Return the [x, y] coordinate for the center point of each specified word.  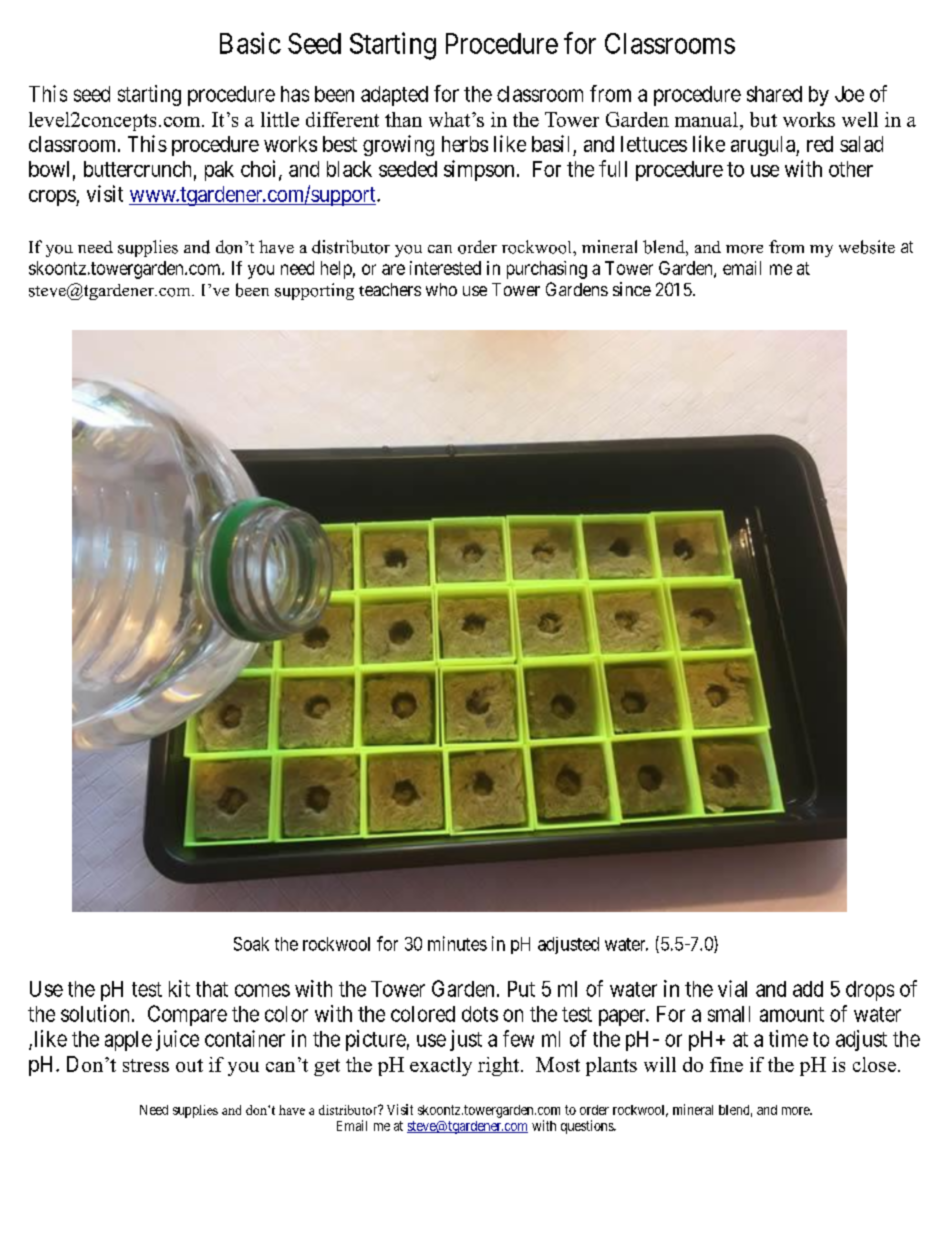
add [808, 989]
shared [774, 94]
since [632, 289]
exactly [441, 1066]
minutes [457, 943]
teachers [390, 289]
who [441, 289]
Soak [251, 944]
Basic [250, 43]
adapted [394, 96]
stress [146, 1065]
